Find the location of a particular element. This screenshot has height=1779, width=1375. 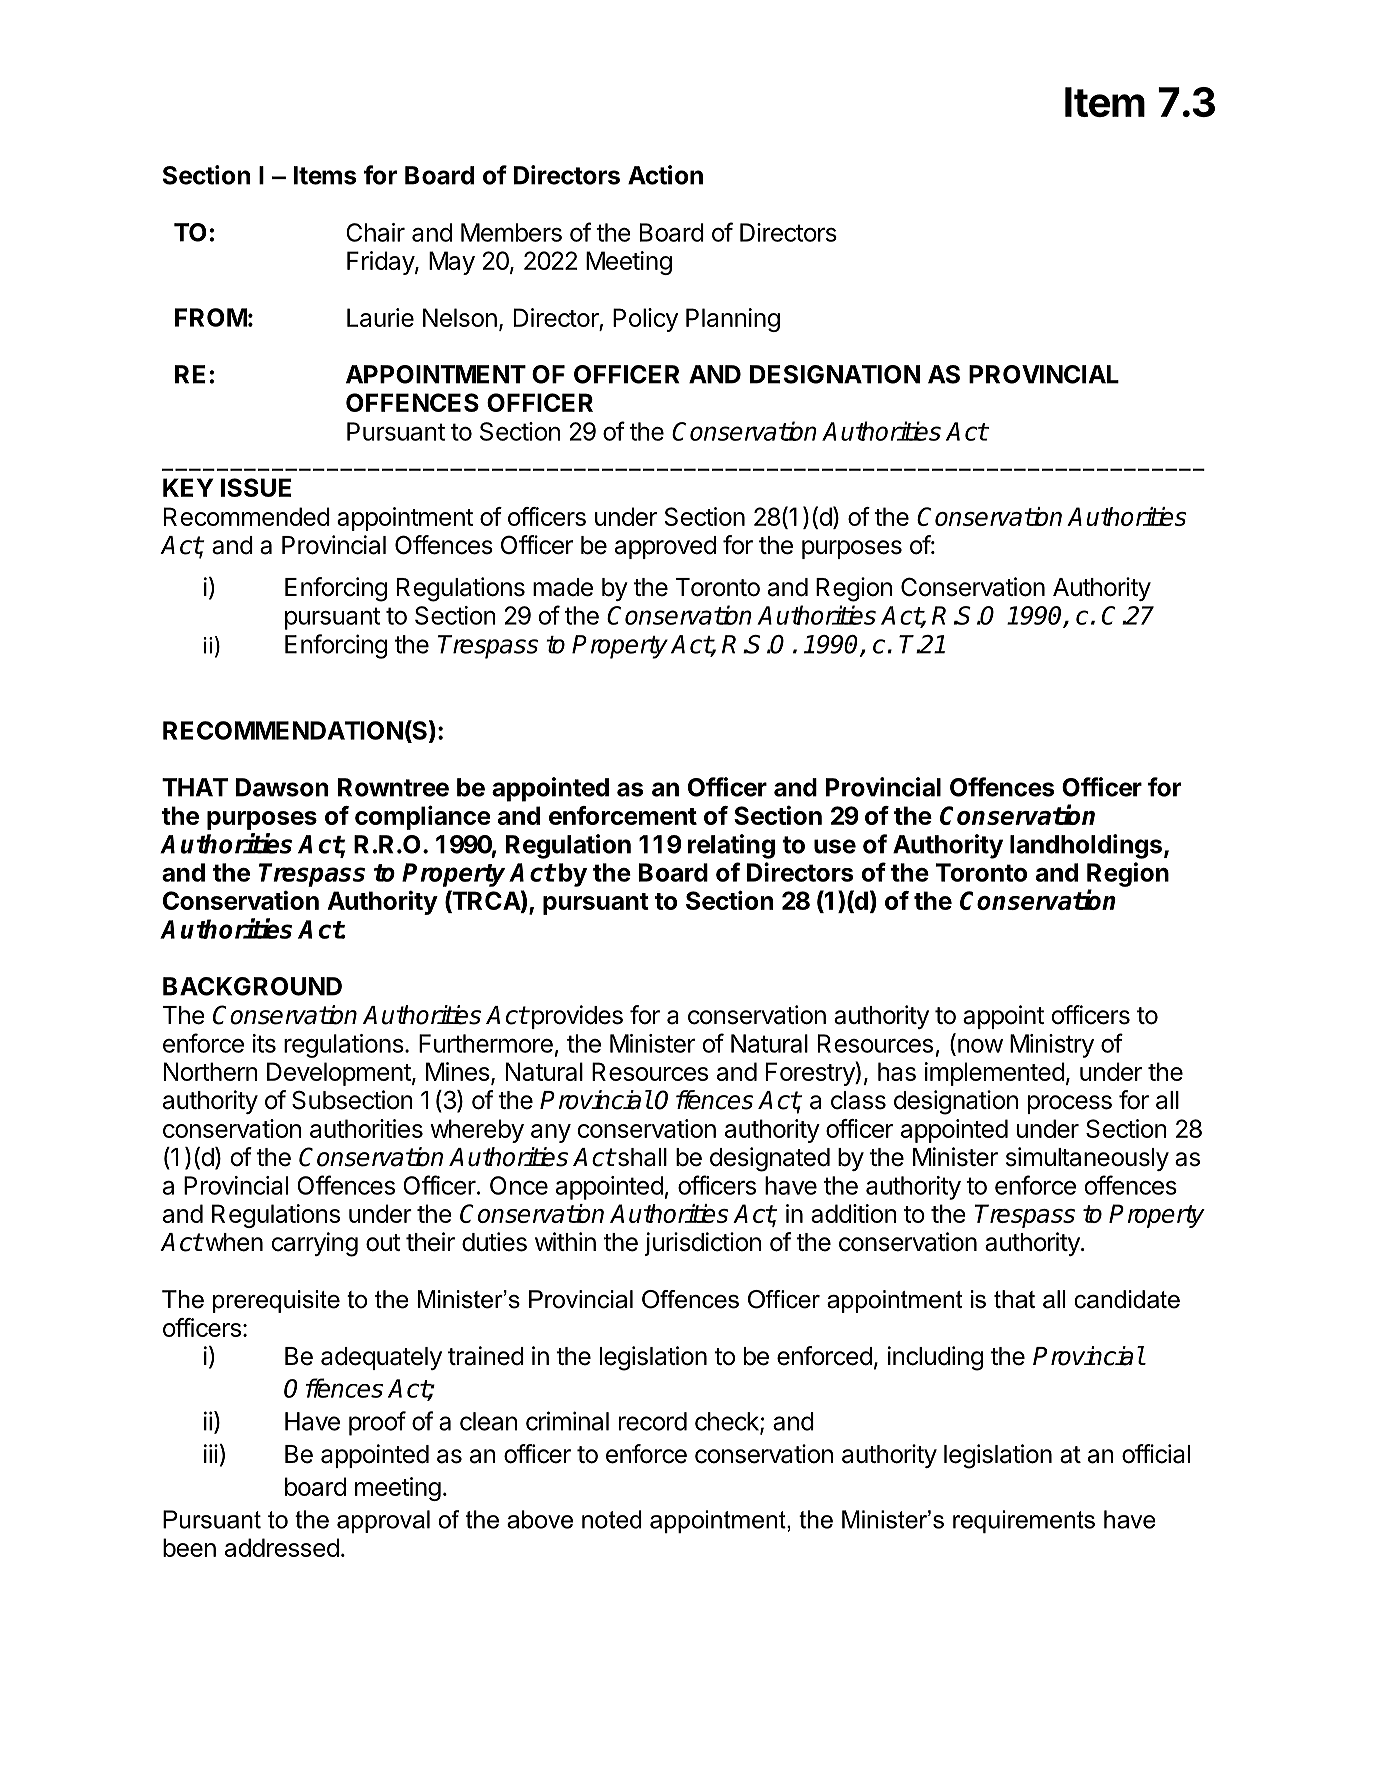

carrying is located at coordinates (315, 1244).
